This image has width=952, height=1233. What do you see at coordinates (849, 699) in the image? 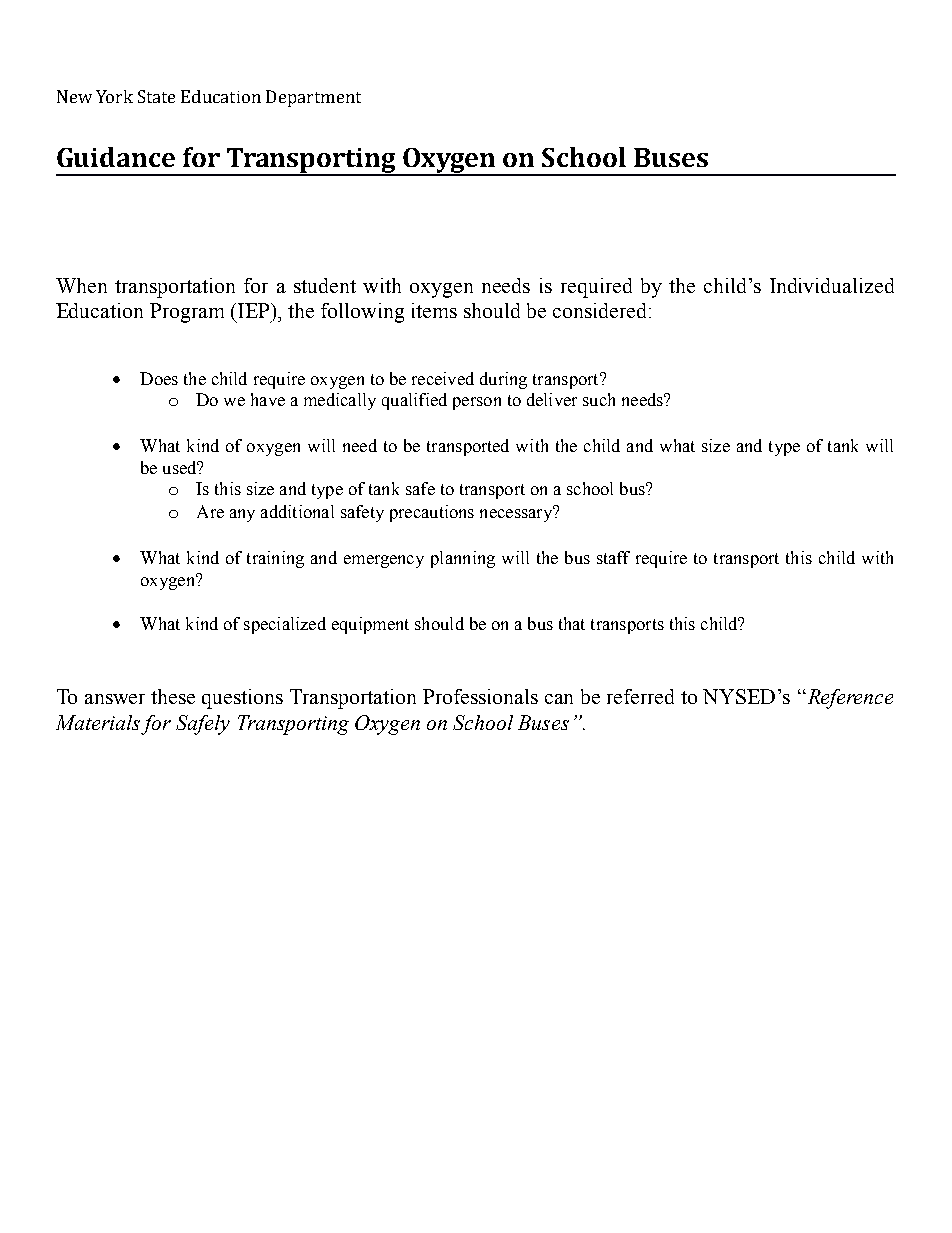
I see `Reference` at bounding box center [849, 699].
